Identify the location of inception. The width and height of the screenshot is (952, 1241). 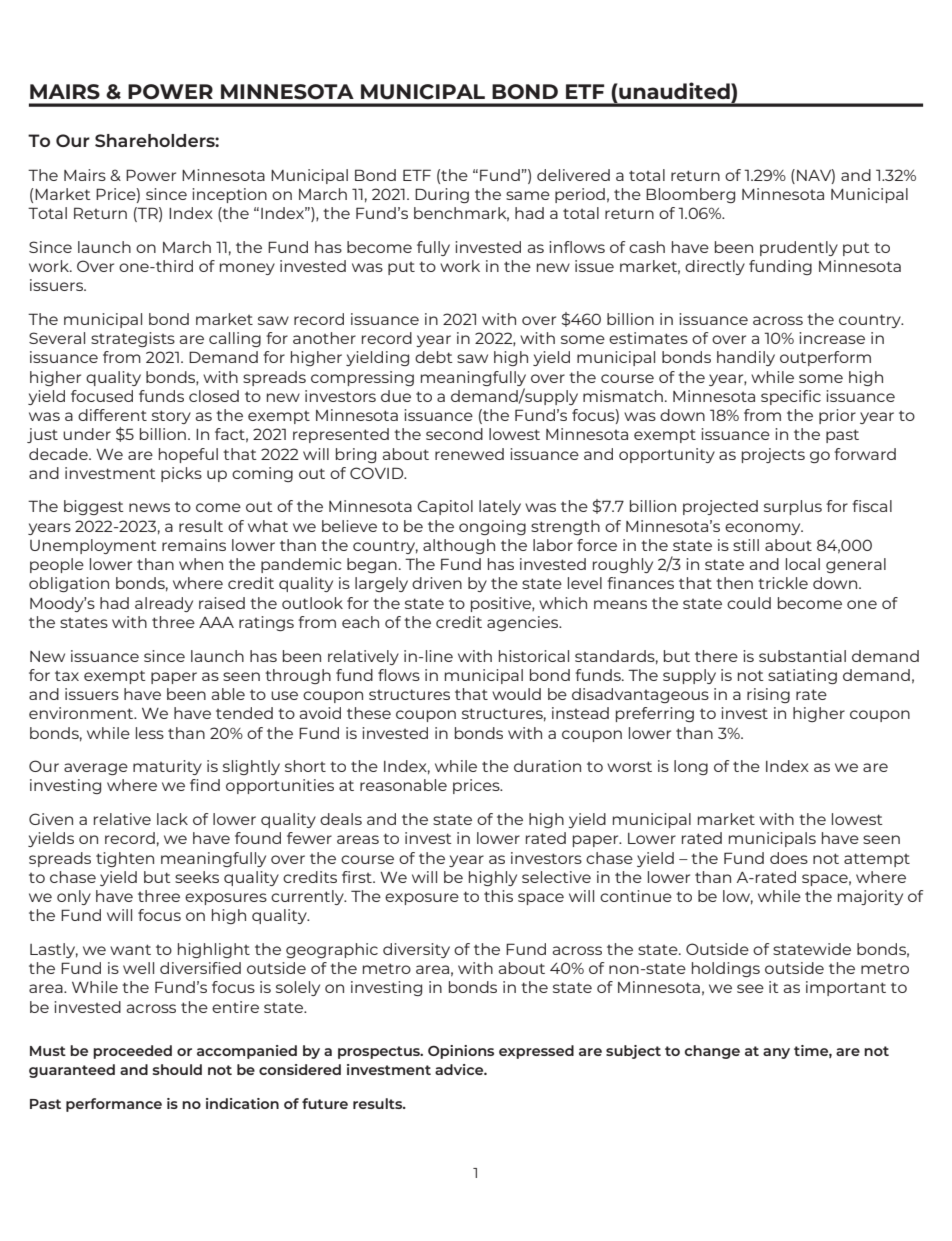
(229, 195).
